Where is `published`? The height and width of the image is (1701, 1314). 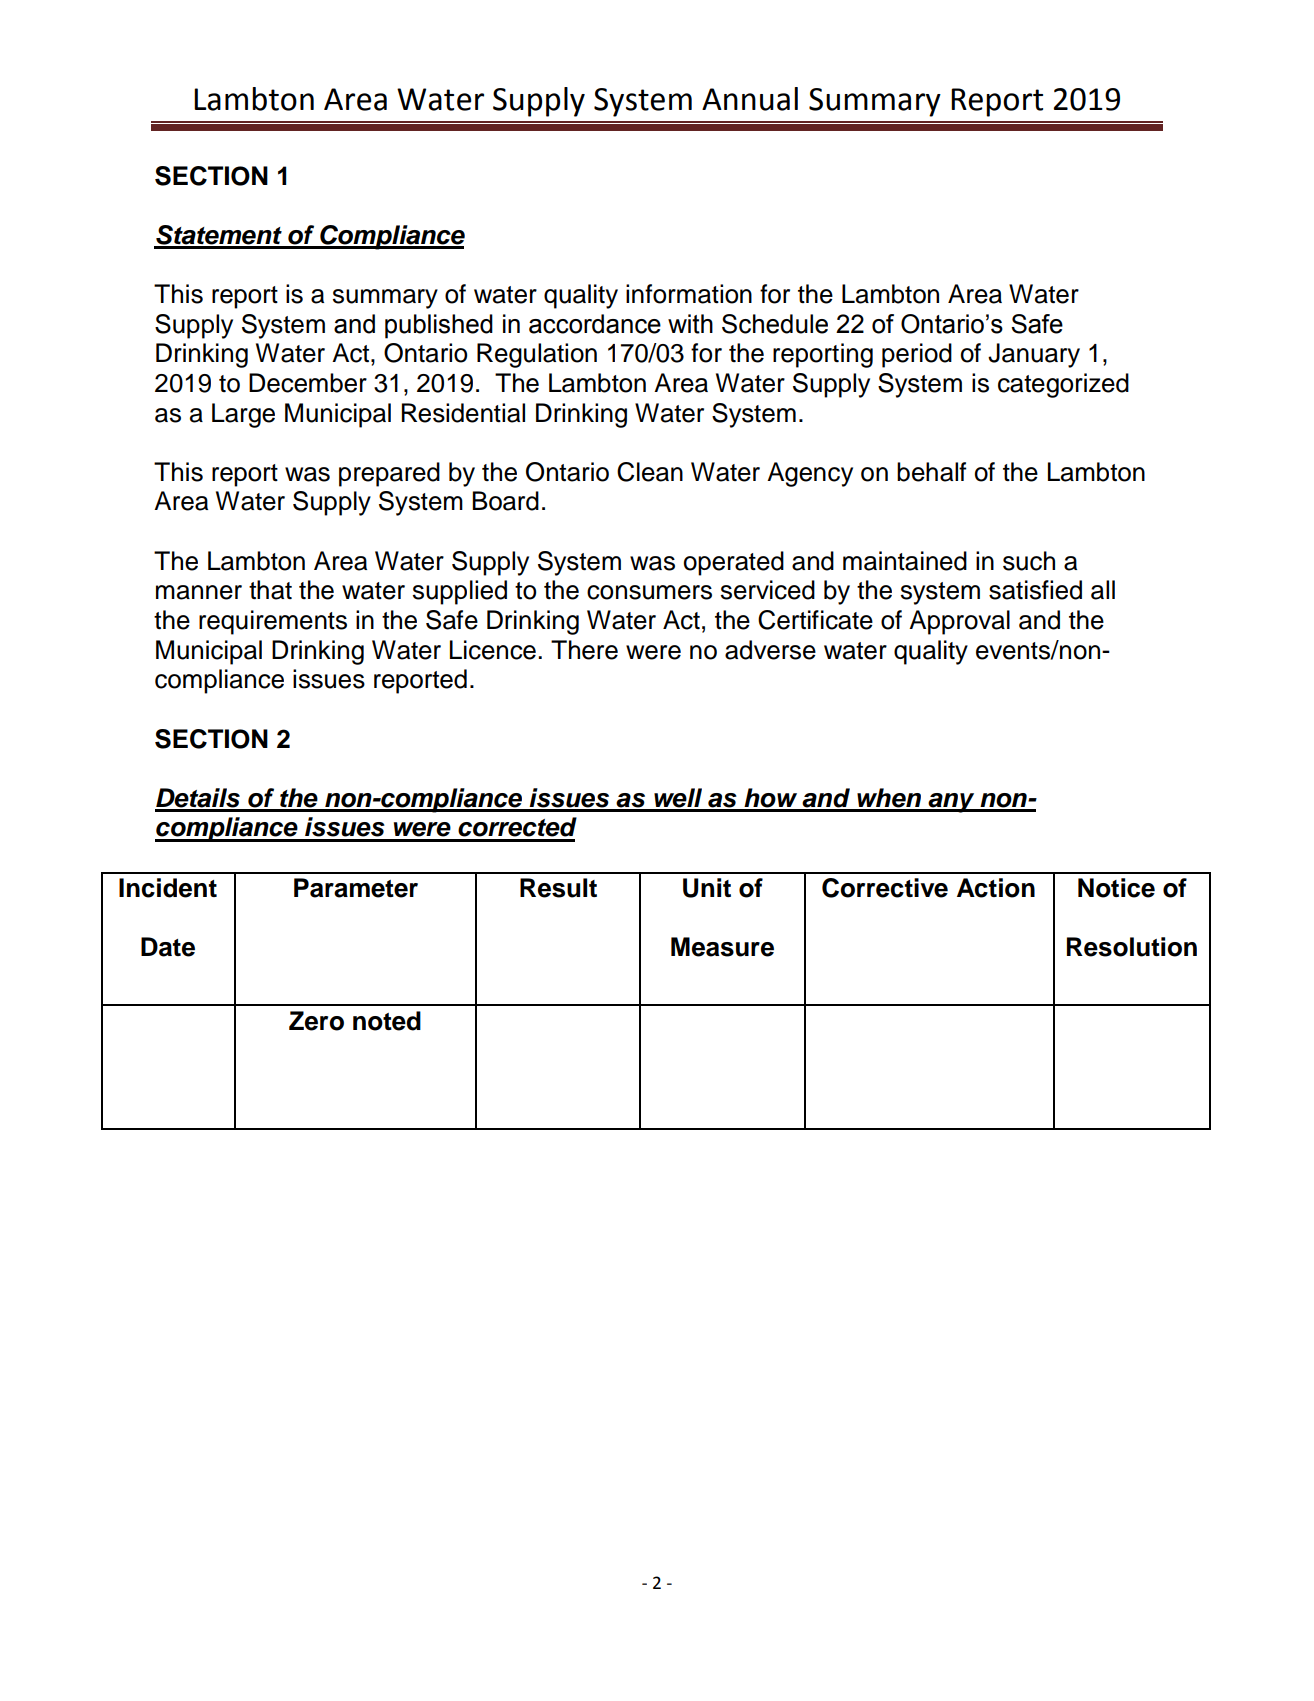 published is located at coordinates (439, 326).
